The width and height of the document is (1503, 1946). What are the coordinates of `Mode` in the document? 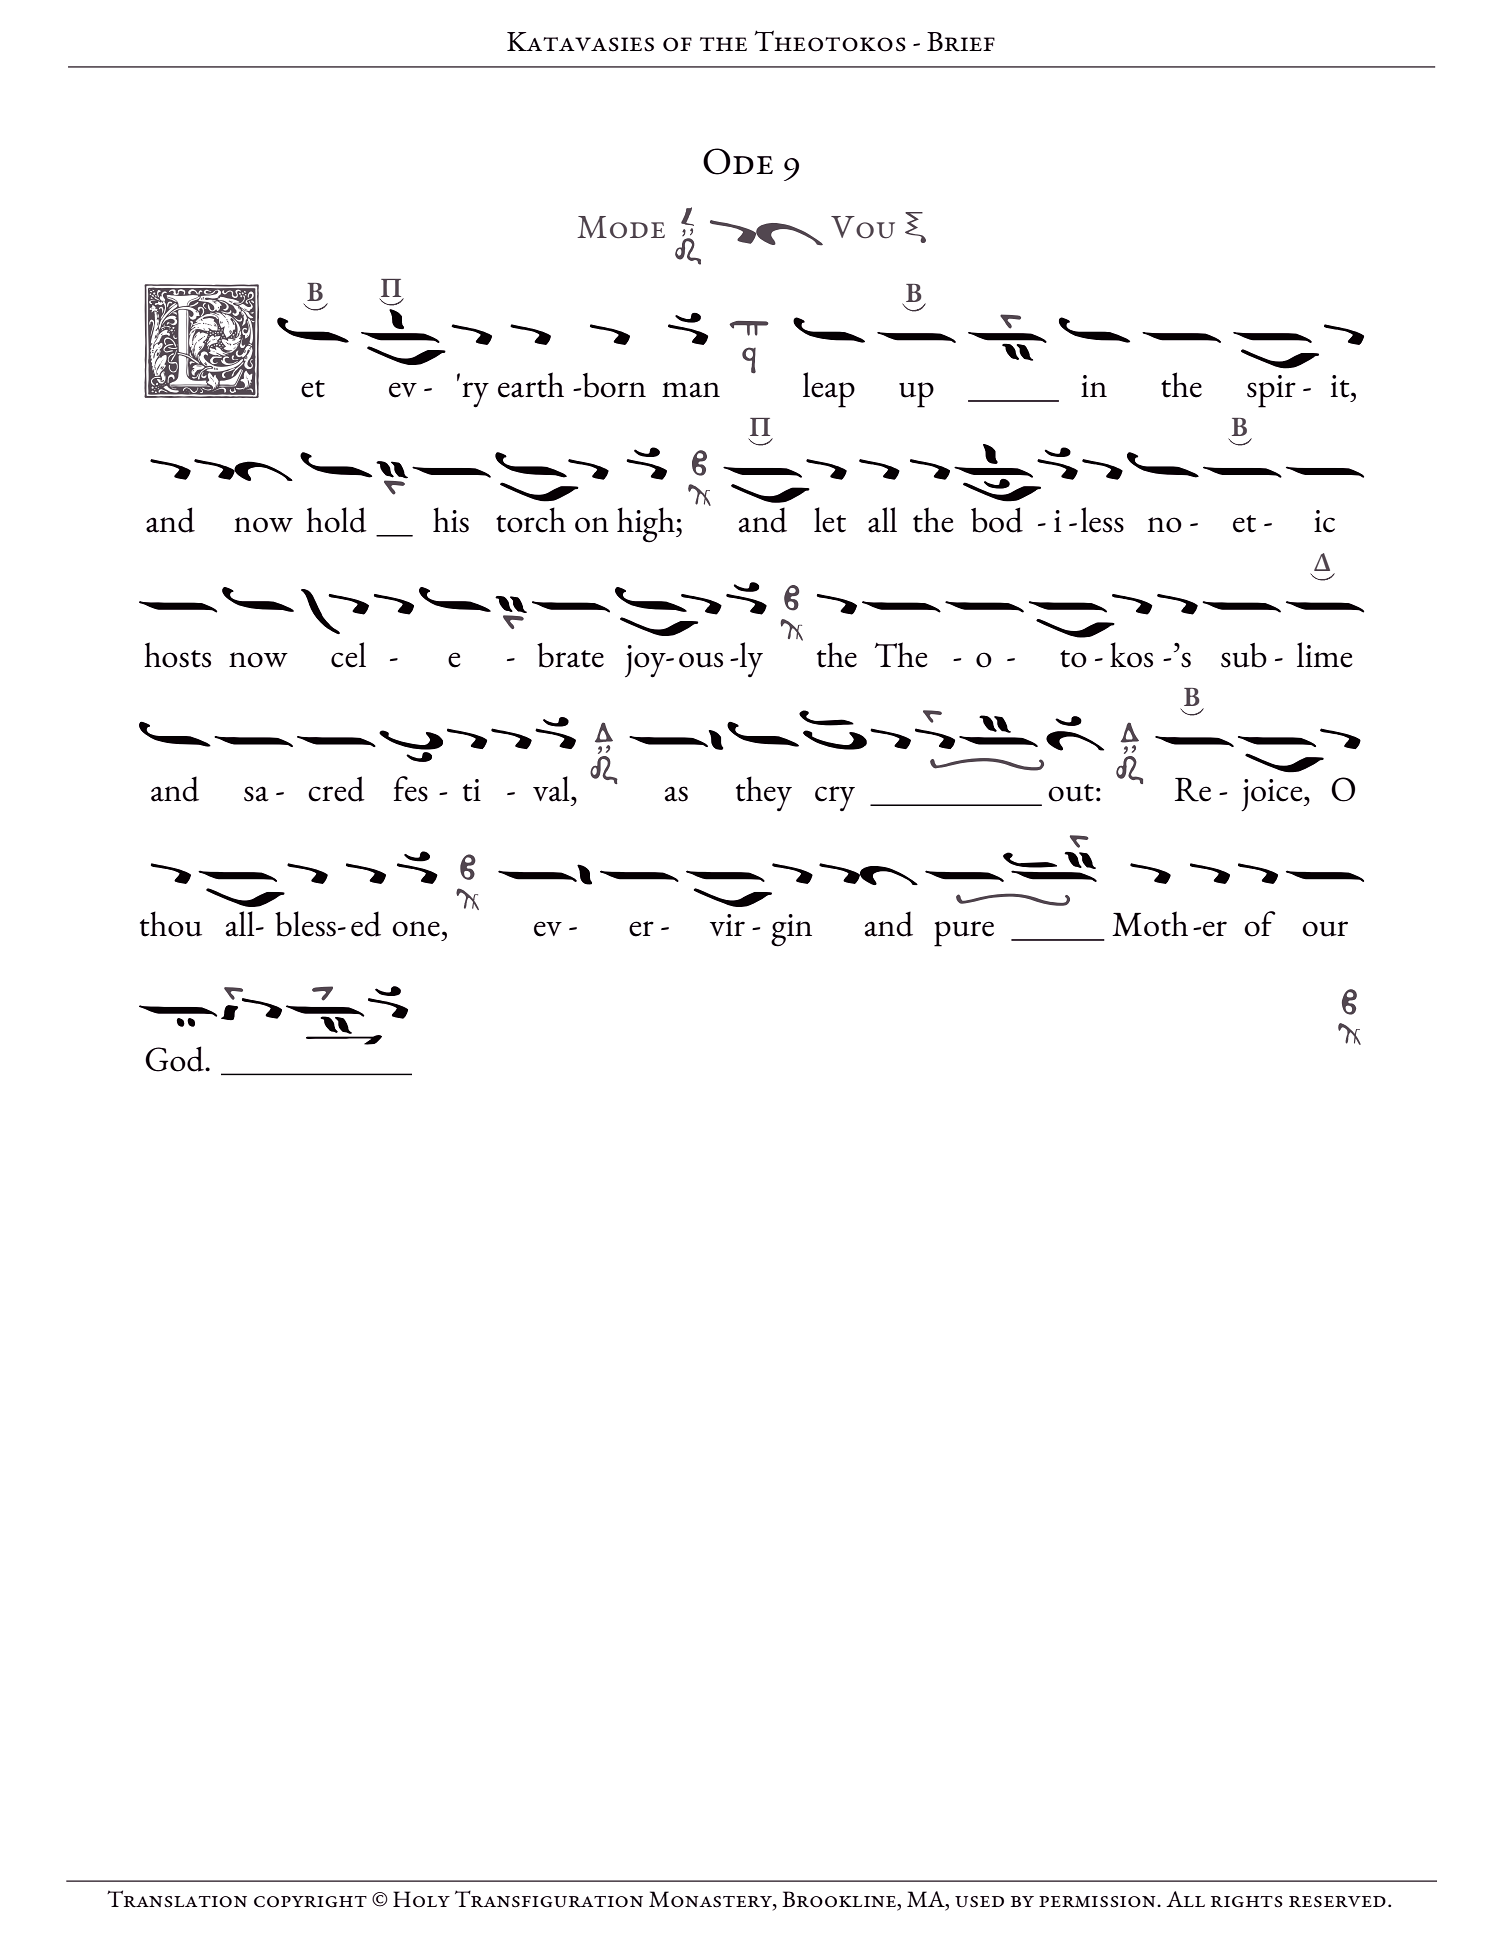 It's located at (621, 227).
